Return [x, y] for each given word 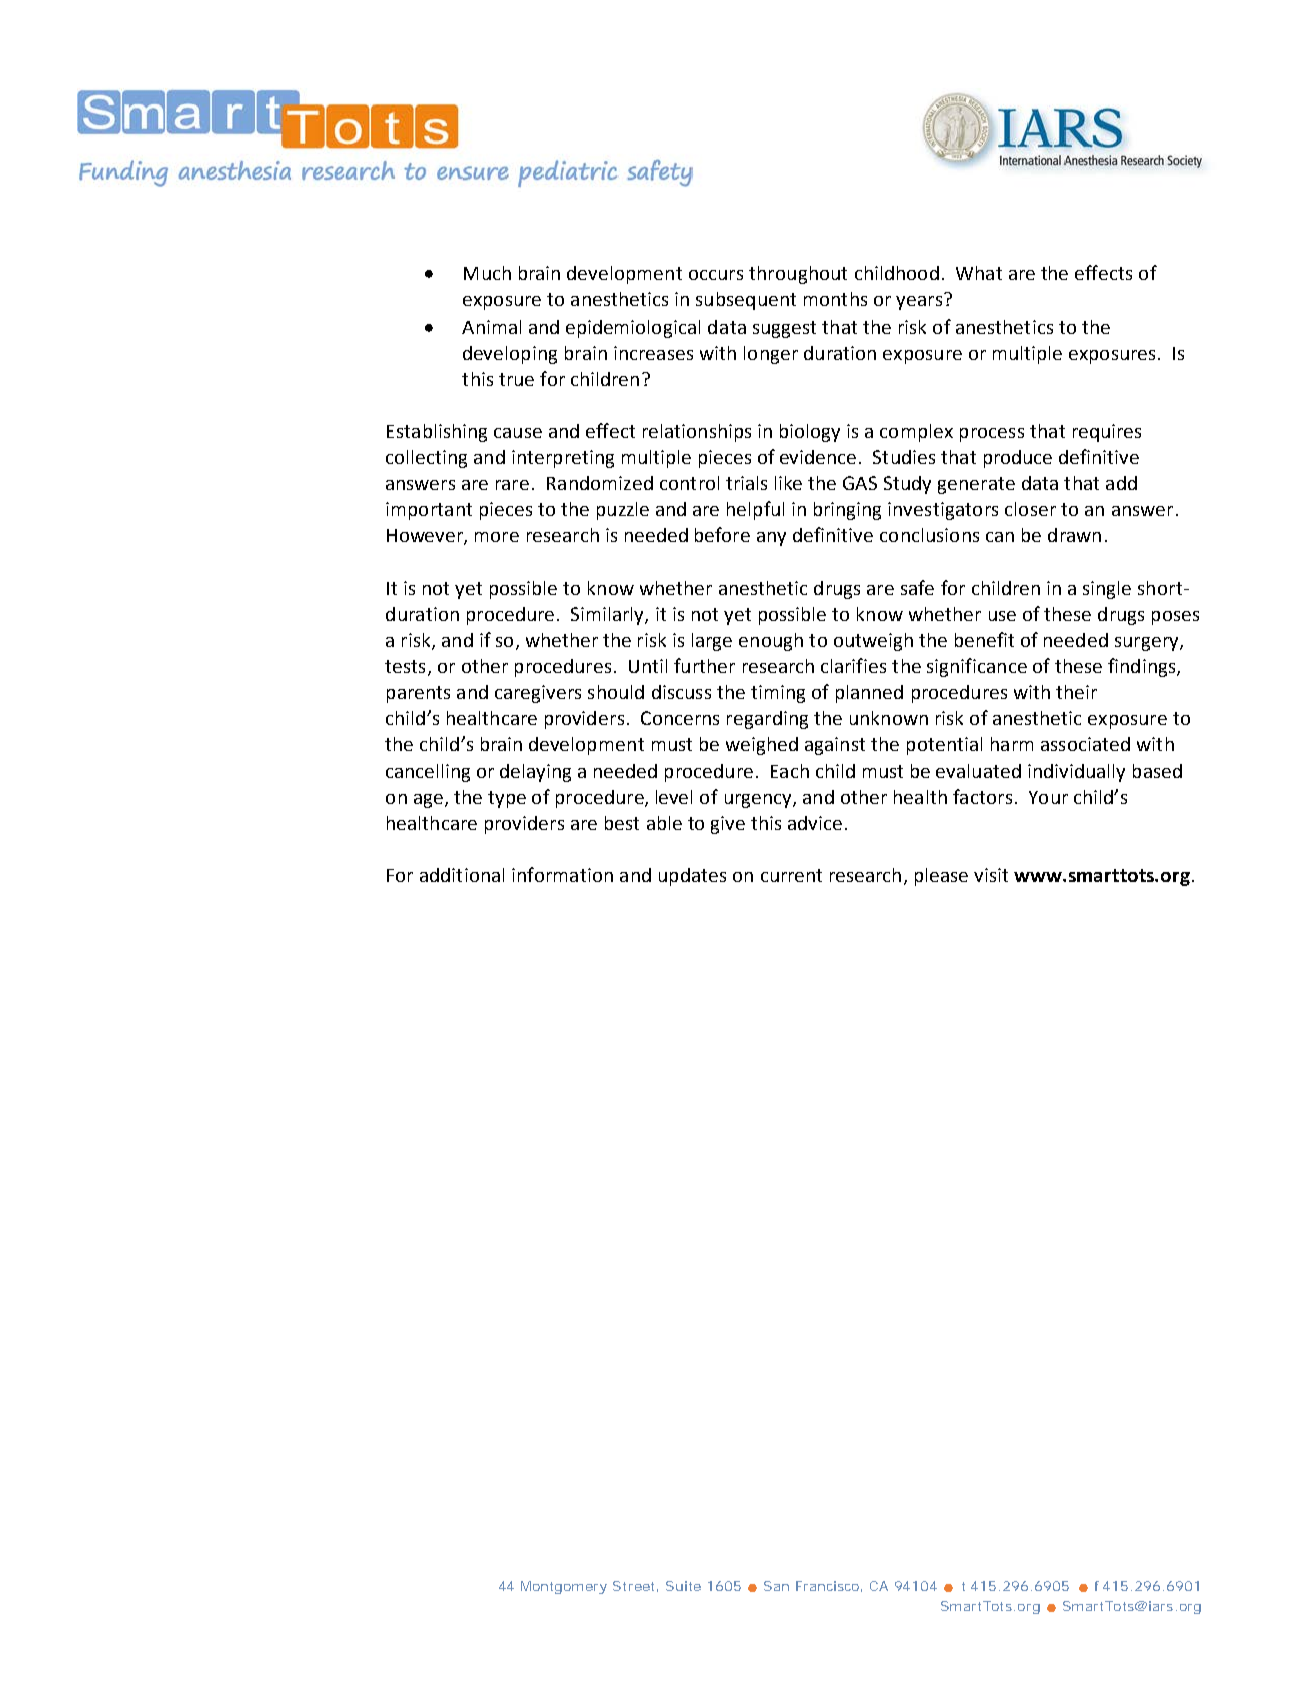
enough [771, 642]
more [497, 537]
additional [462, 875]
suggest [784, 329]
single [1107, 590]
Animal [491, 327]
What [979, 273]
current [791, 875]
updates [692, 877]
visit [991, 875]
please [941, 877]
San [776, 1586]
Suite [683, 1586]
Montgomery [564, 1587]
